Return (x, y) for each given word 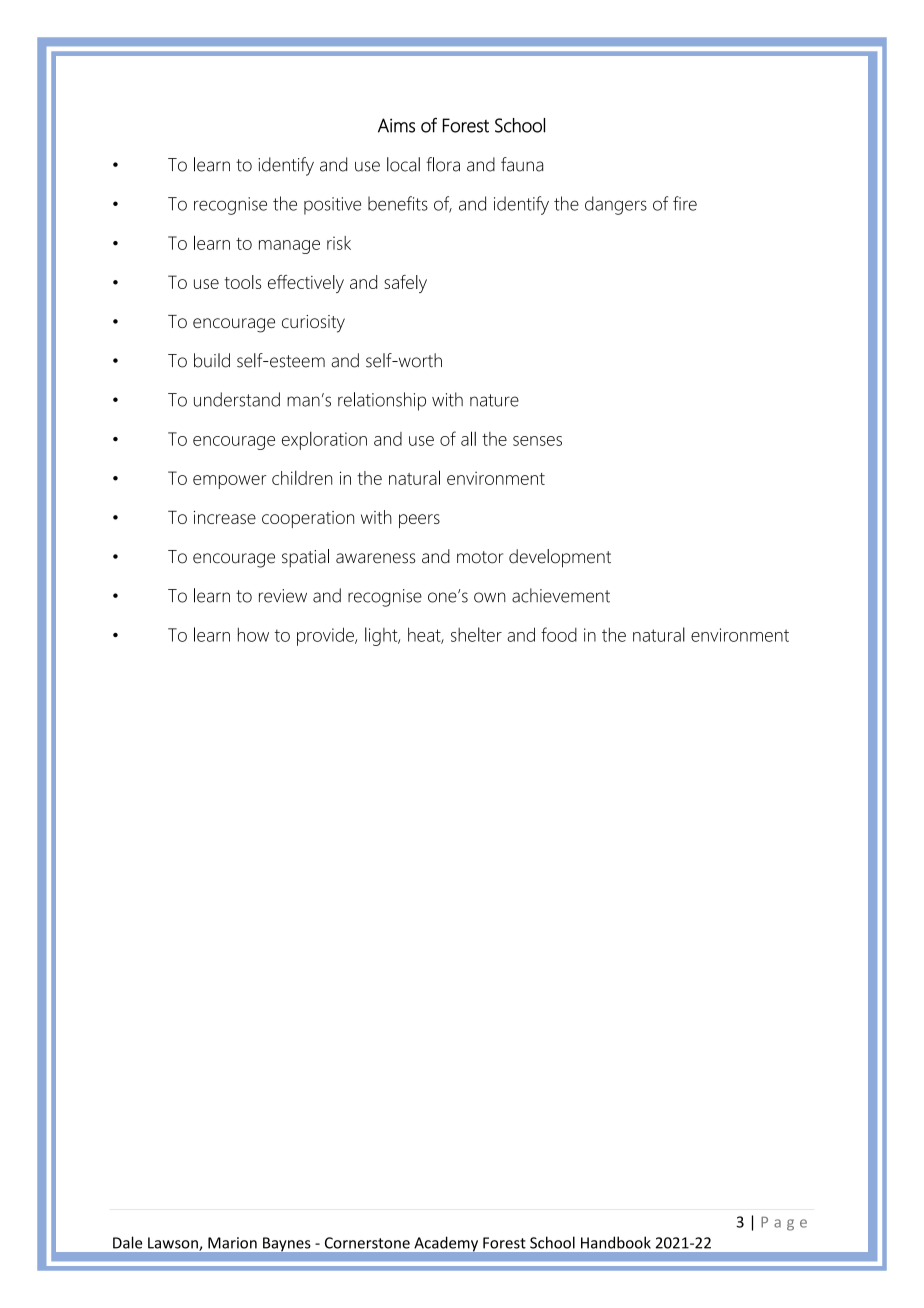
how (253, 634)
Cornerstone (367, 1243)
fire (685, 203)
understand (237, 399)
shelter (476, 634)
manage (289, 247)
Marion (232, 1243)
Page (784, 1224)
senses (537, 441)
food (559, 634)
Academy (446, 1244)
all (468, 438)
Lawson (174, 1244)
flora (443, 164)
